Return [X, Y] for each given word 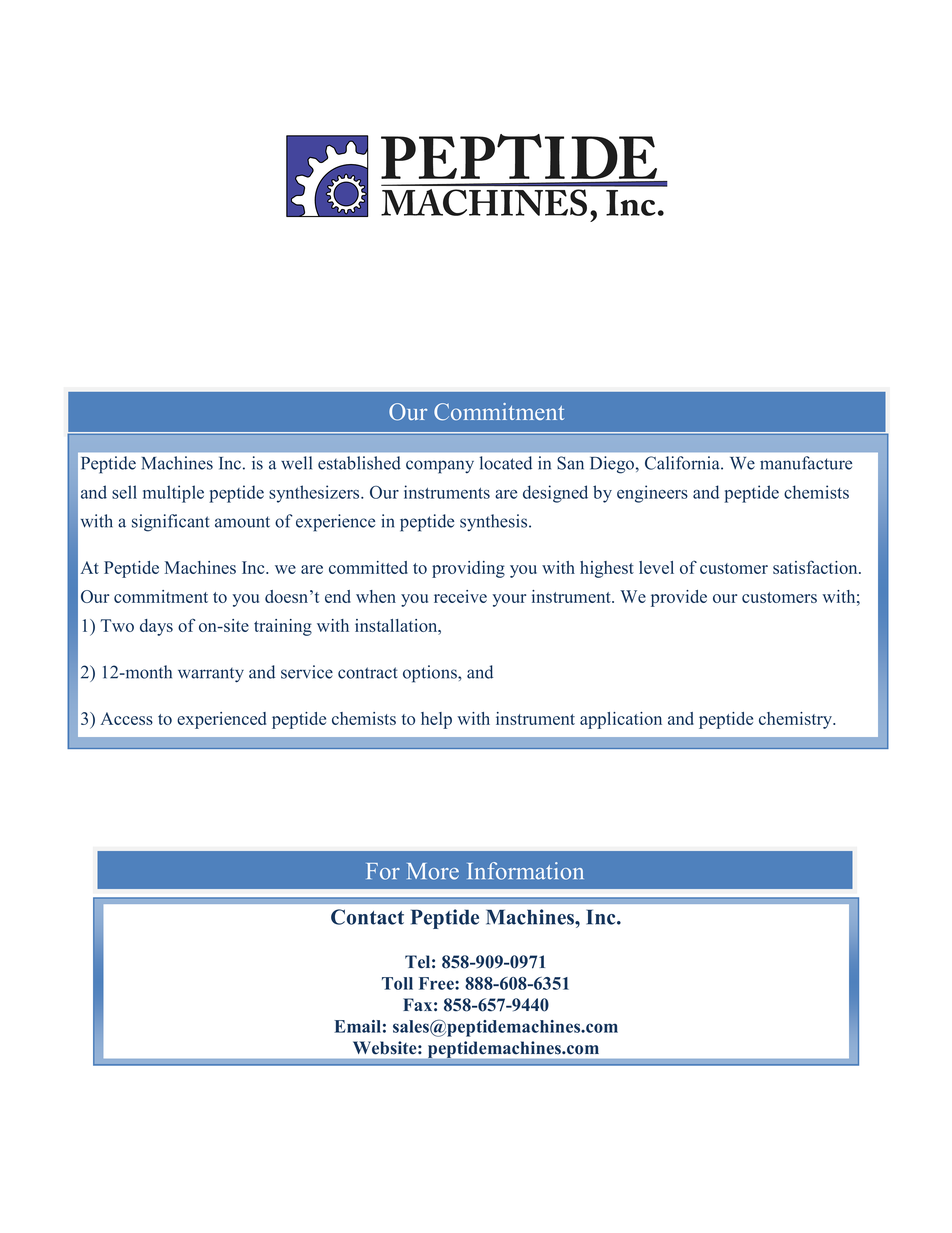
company [440, 467]
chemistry [797, 720]
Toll [397, 983]
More [433, 871]
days [156, 627]
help [436, 720]
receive [460, 596]
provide [679, 598]
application [621, 720]
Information [526, 871]
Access [127, 718]
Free [437, 983]
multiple [173, 494]
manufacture [806, 463]
